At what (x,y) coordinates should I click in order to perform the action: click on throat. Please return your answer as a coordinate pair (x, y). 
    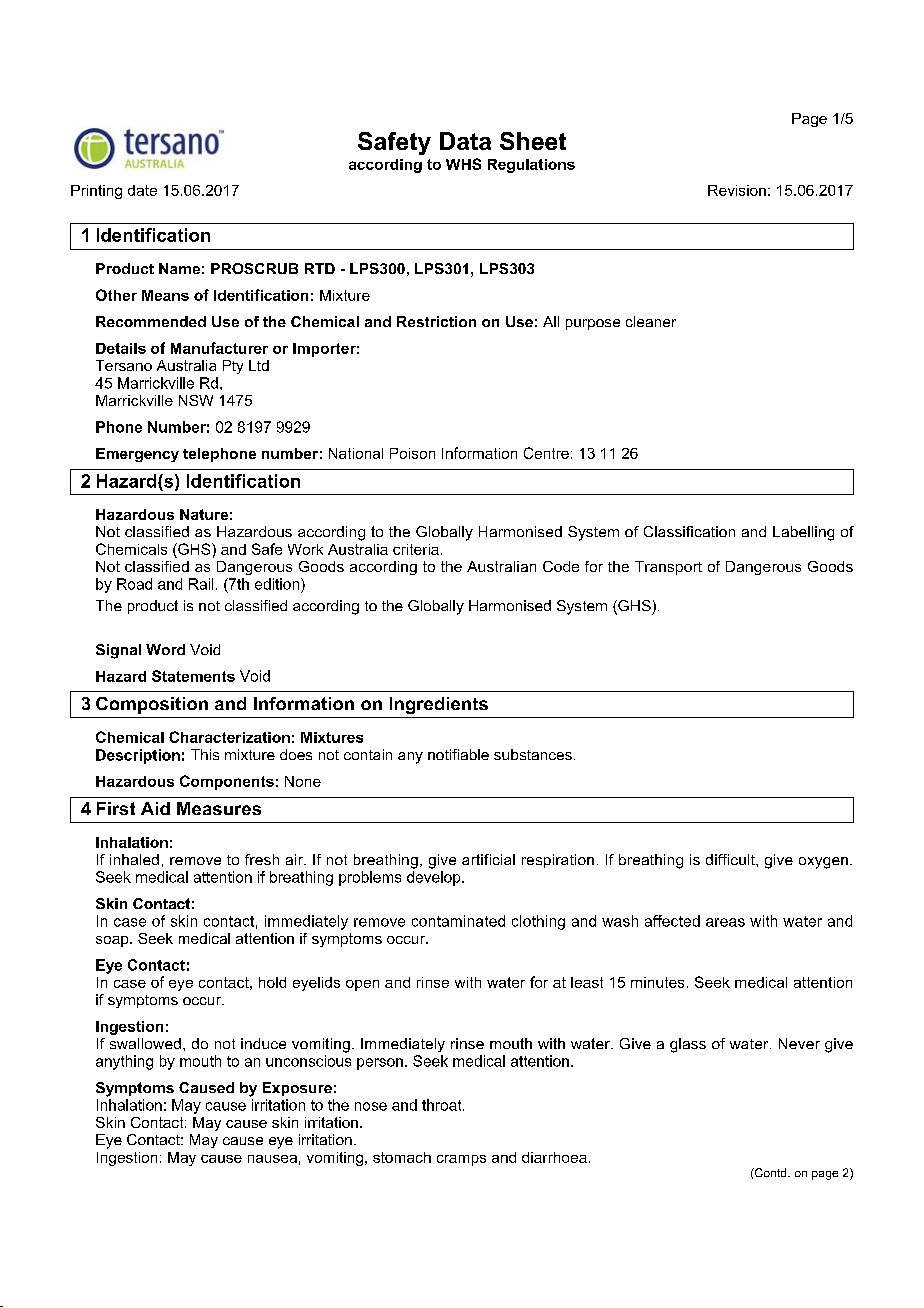
    Looking at the image, I should click on (443, 1105).
